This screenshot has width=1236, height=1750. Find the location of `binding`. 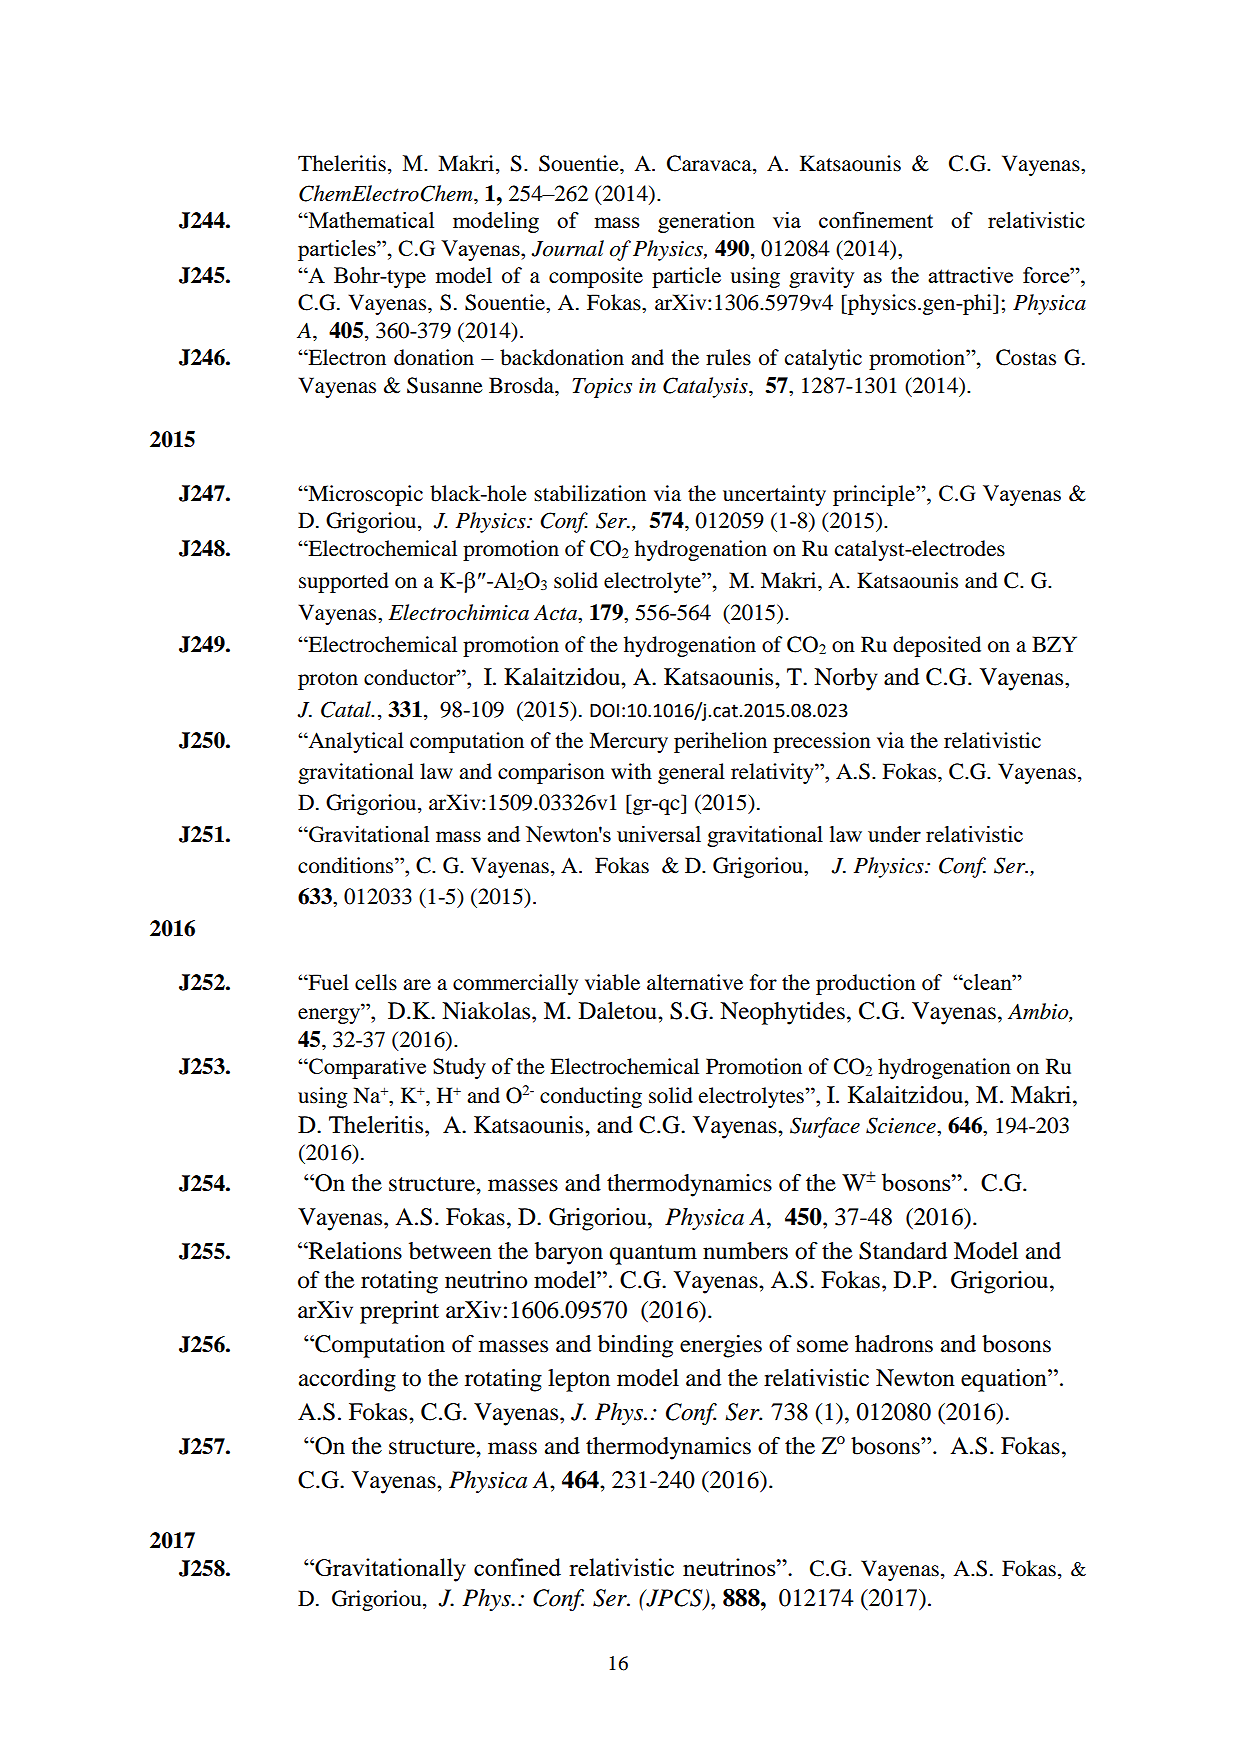

binding is located at coordinates (635, 1346).
